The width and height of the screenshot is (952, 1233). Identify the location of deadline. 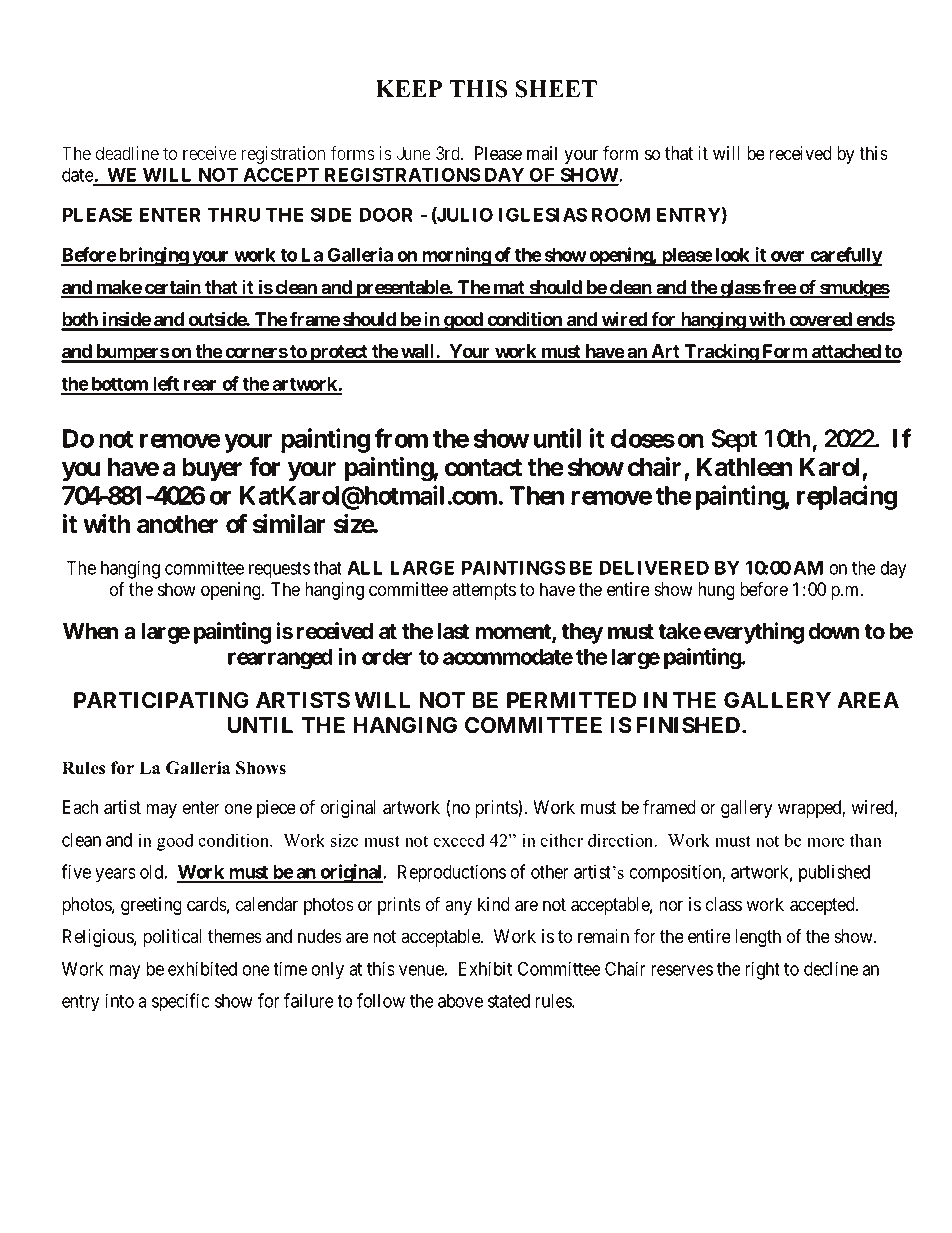
(127, 153).
